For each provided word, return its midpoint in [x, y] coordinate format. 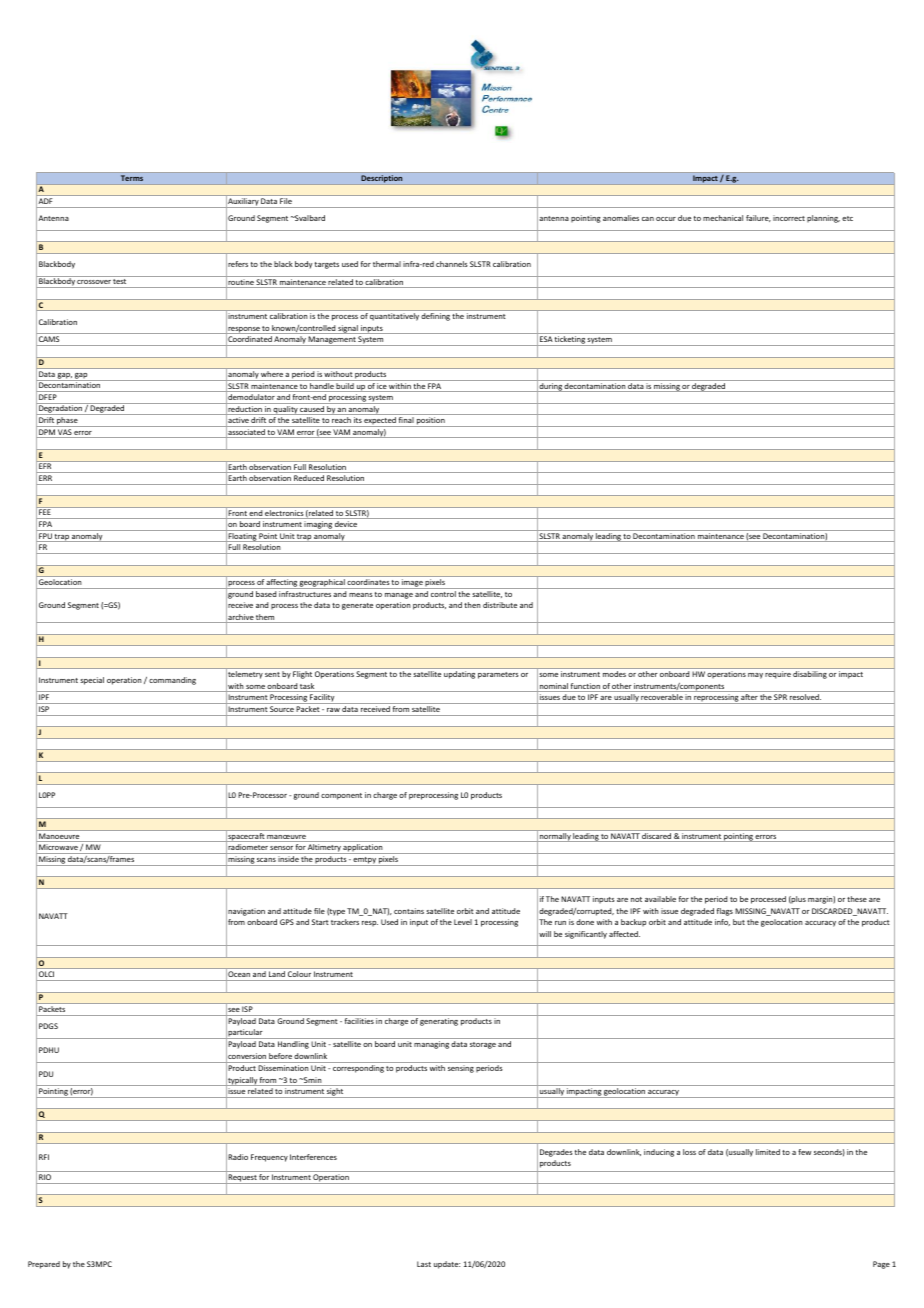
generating [439, 1022]
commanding [172, 681]
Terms [132, 178]
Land [277, 976]
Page [881, 1265]
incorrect [789, 218]
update [447, 1265]
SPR [780, 697]
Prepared [44, 1265]
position [431, 422]
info [722, 922]
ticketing [570, 341]
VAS [65, 433]
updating [459, 675]
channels [452, 264]
